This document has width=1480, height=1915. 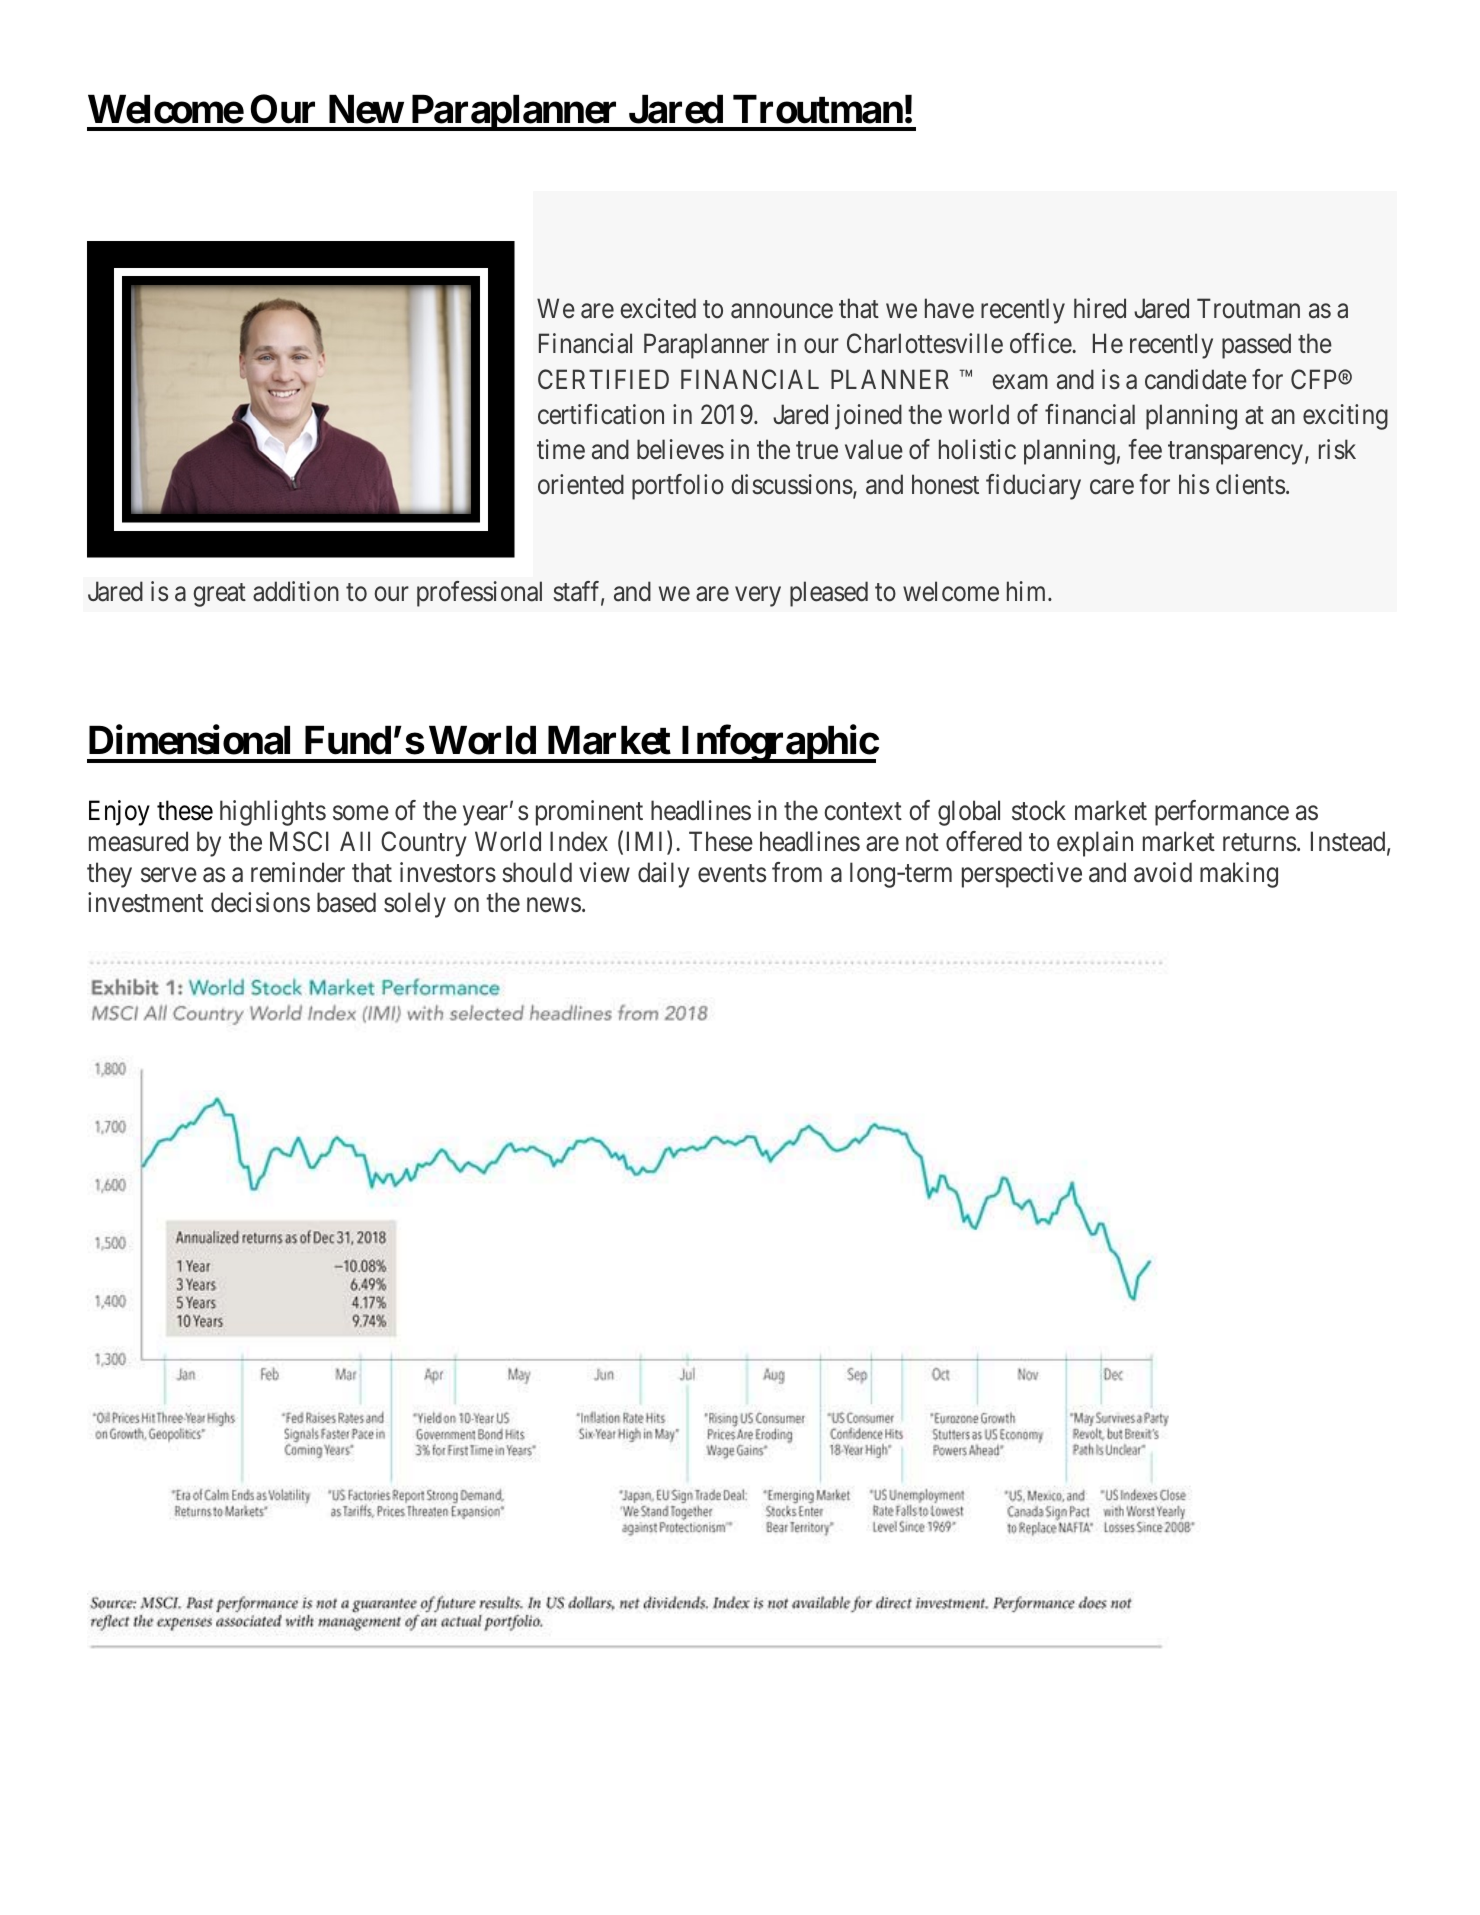 I want to click on addition, so click(x=296, y=591).
